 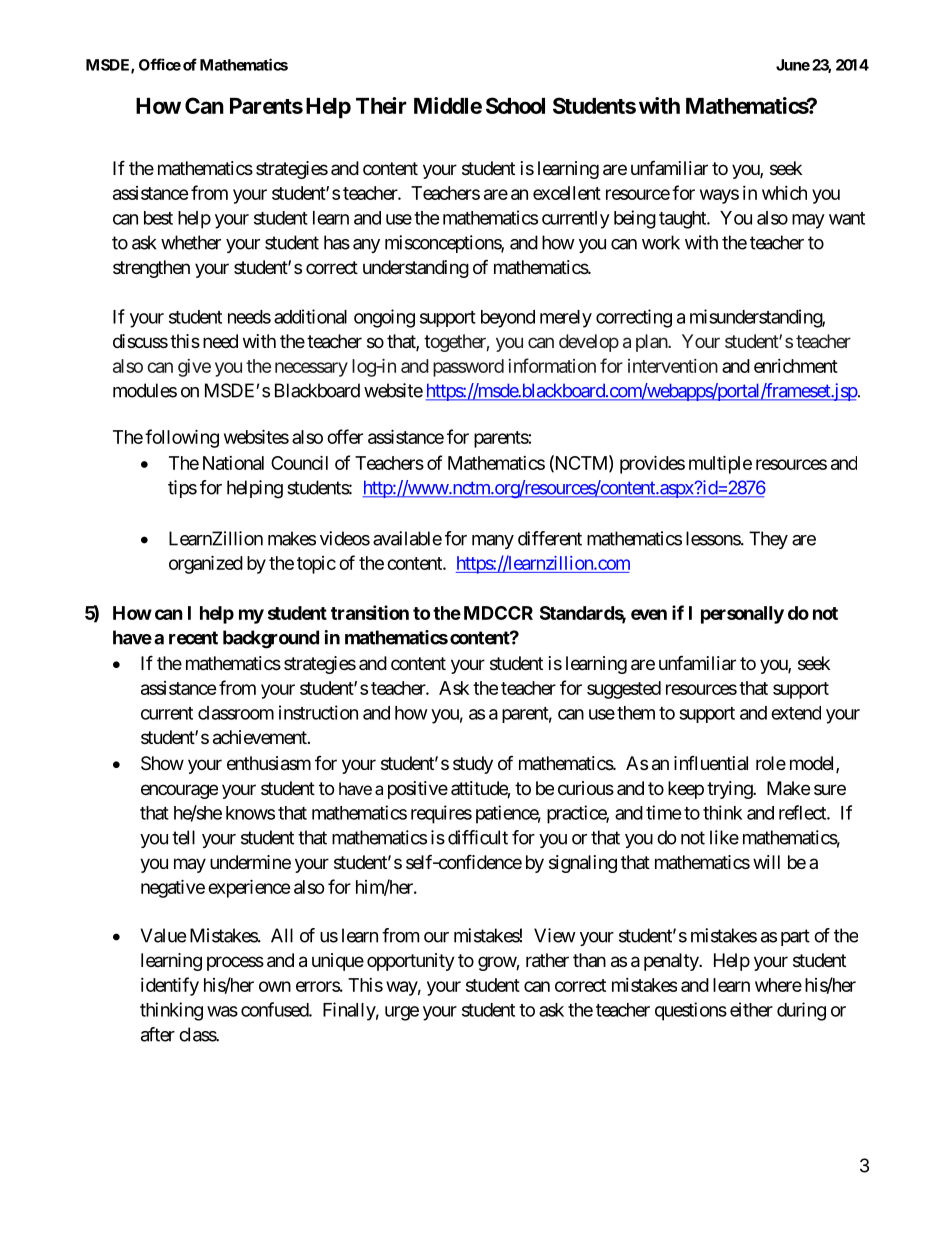 I want to click on either, so click(x=751, y=1009).
